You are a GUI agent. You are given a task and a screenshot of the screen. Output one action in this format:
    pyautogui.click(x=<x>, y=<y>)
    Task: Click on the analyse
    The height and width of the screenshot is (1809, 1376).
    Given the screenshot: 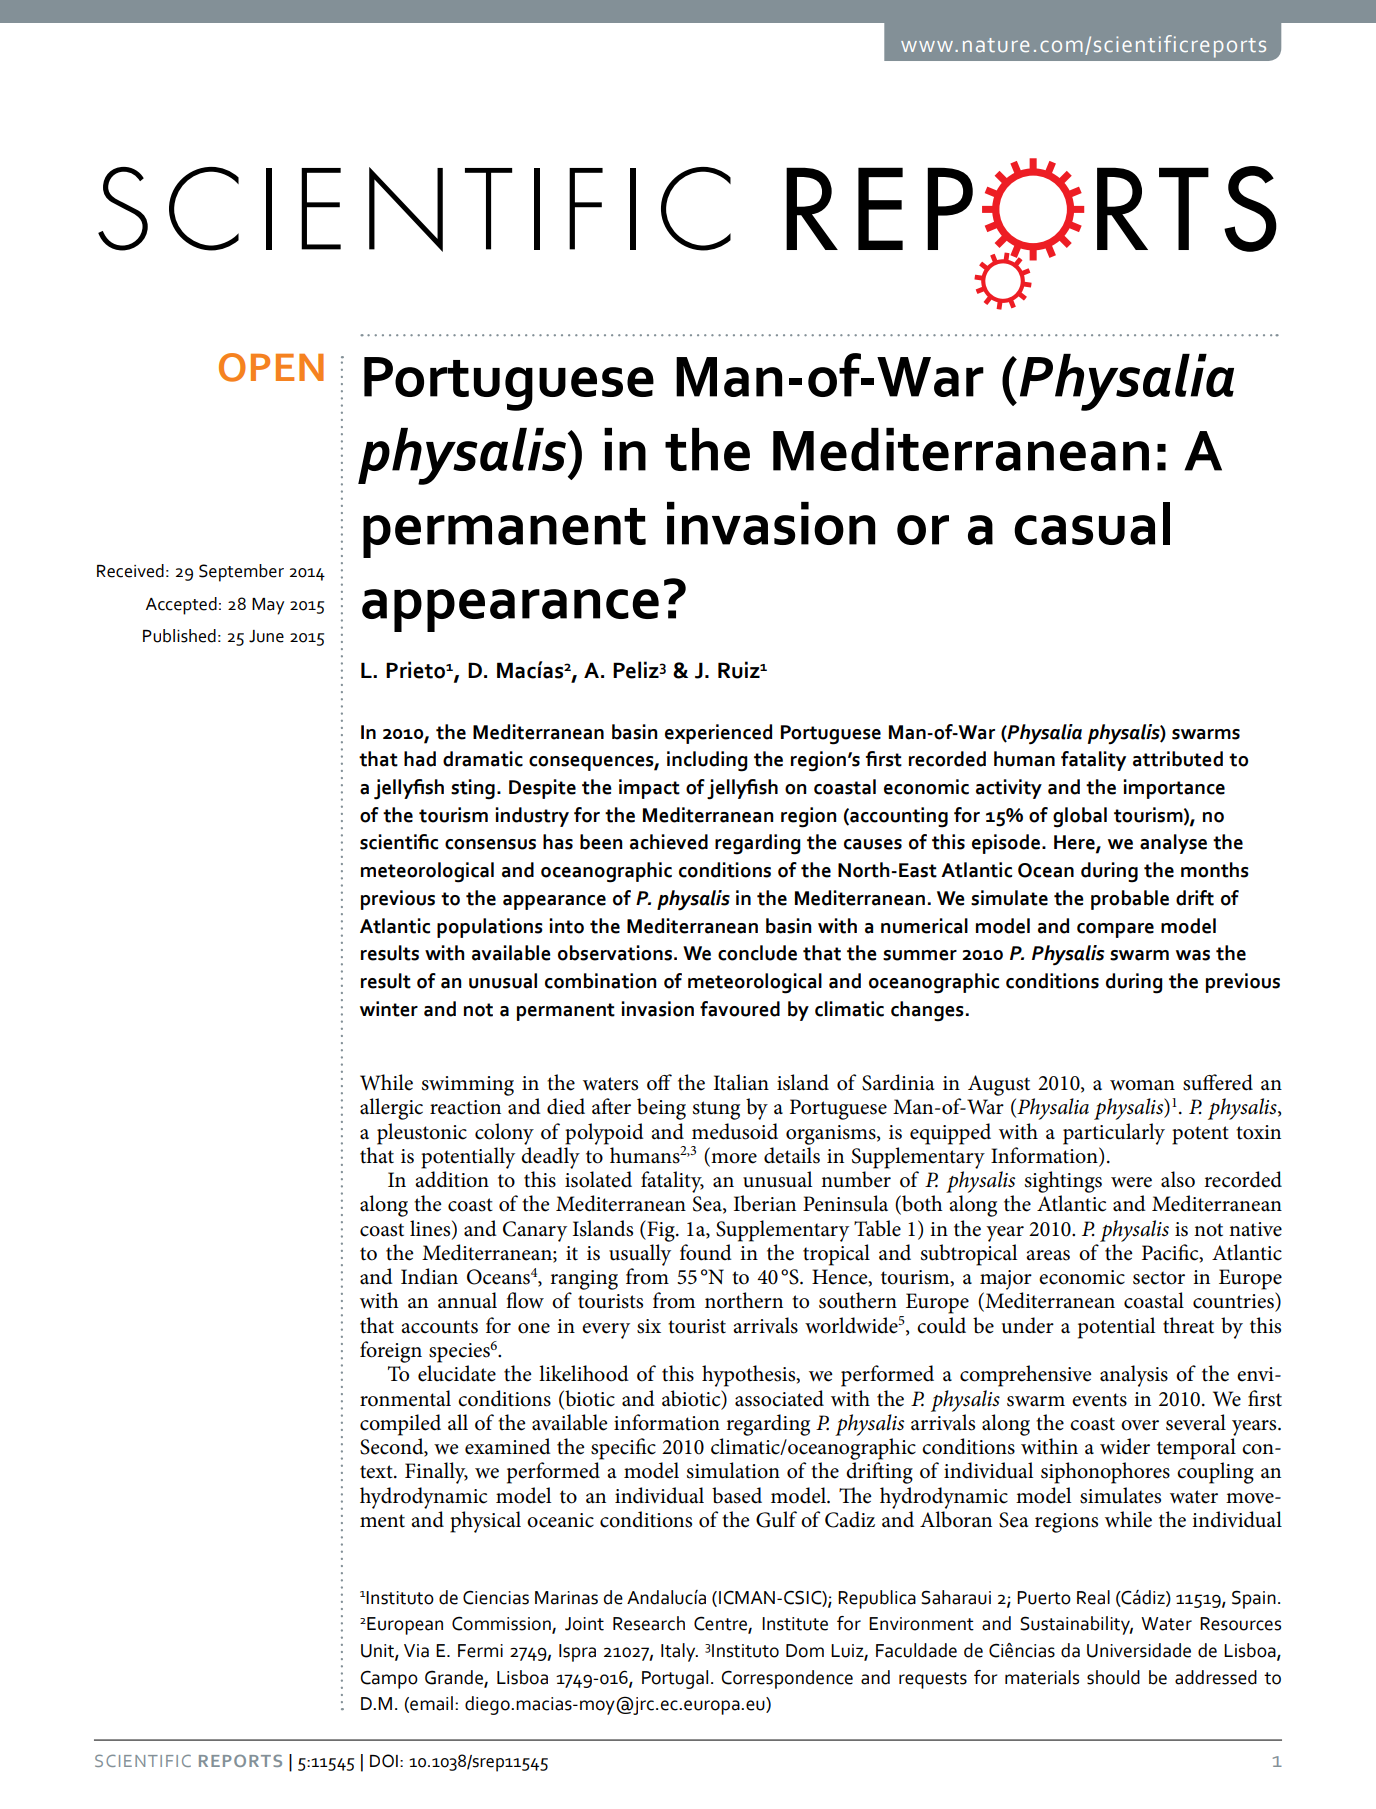 What is the action you would take?
    pyautogui.click(x=1173, y=844)
